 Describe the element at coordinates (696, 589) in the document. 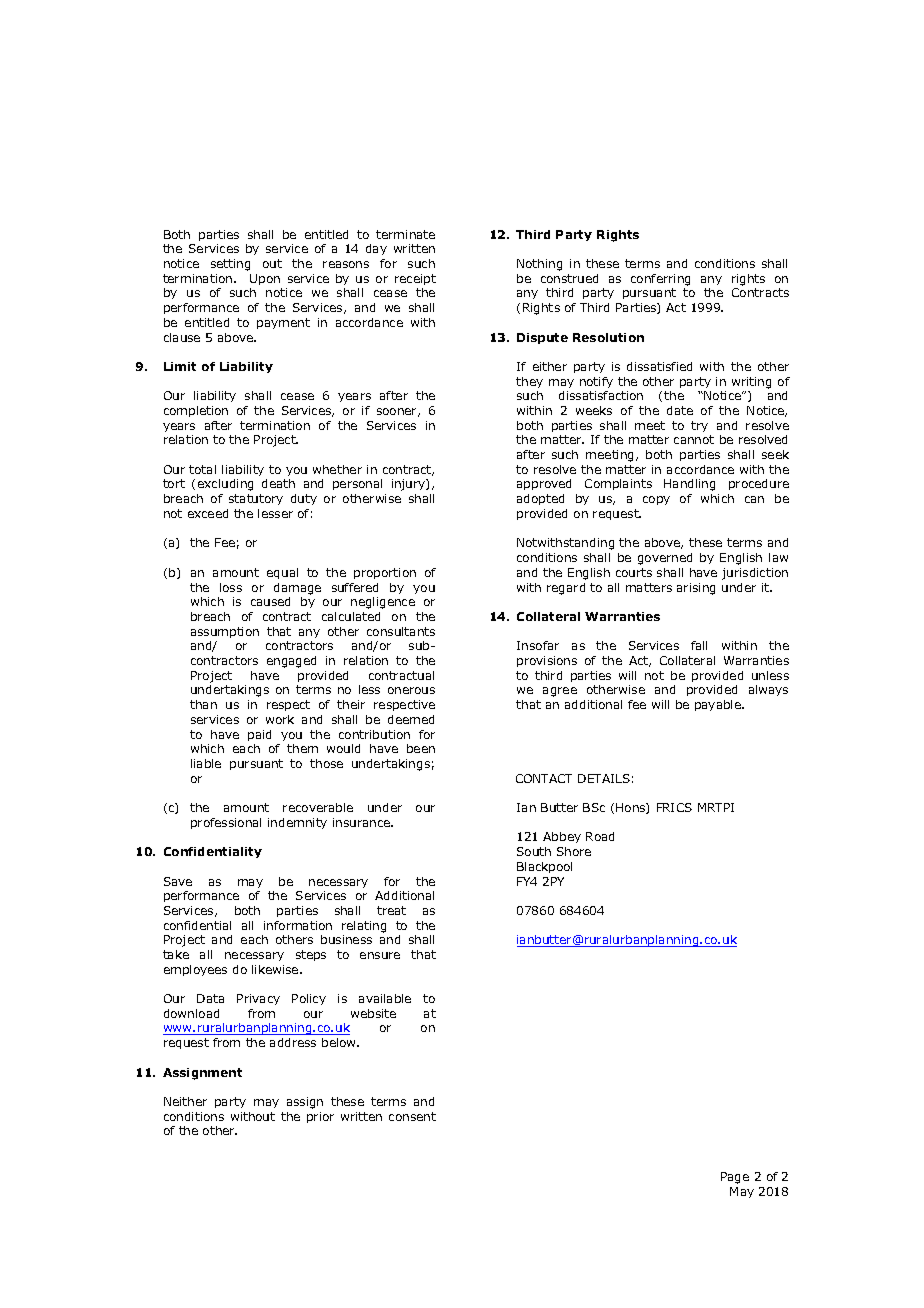

I see `arising` at that location.
